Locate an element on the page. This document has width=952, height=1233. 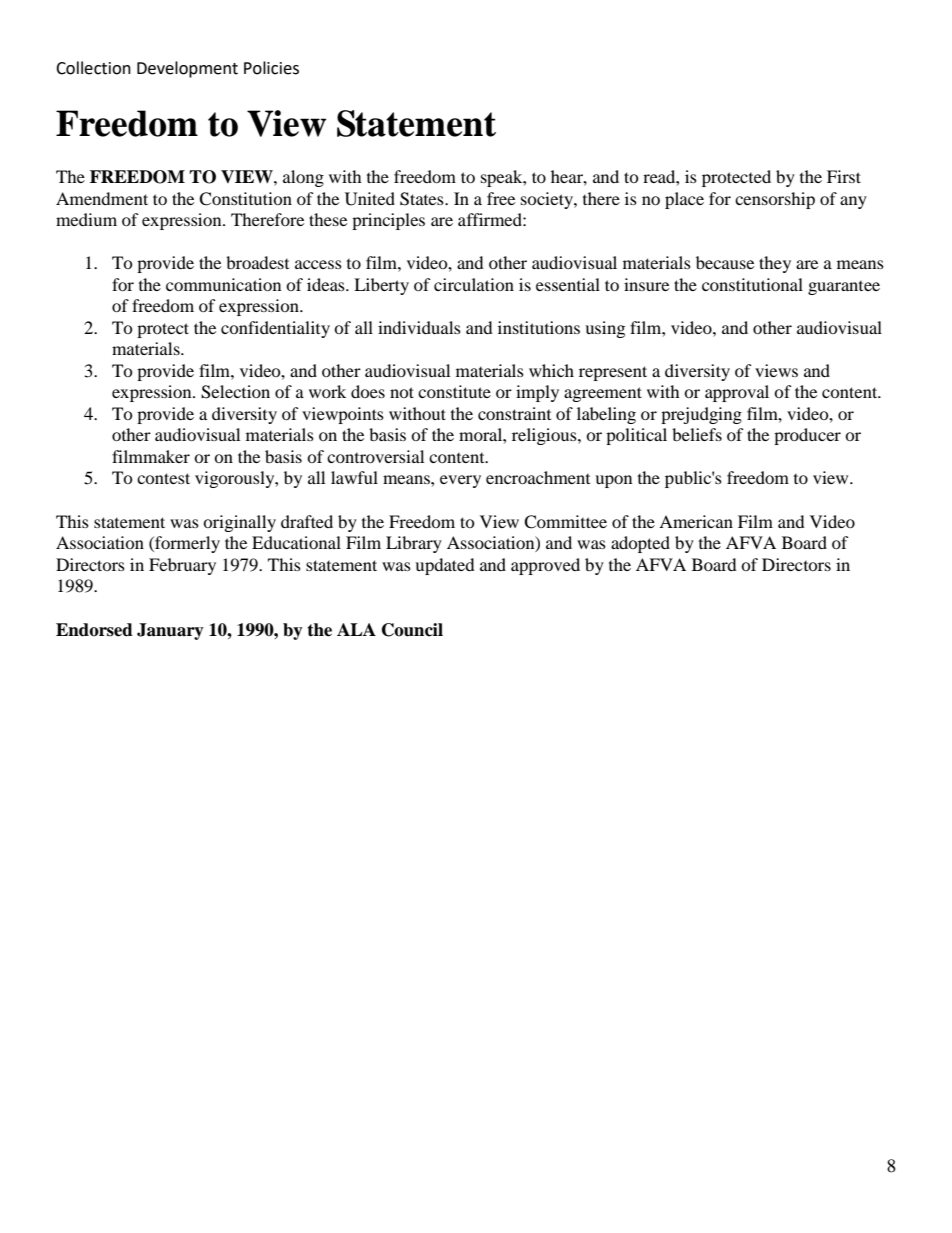
January is located at coordinates (170, 631).
